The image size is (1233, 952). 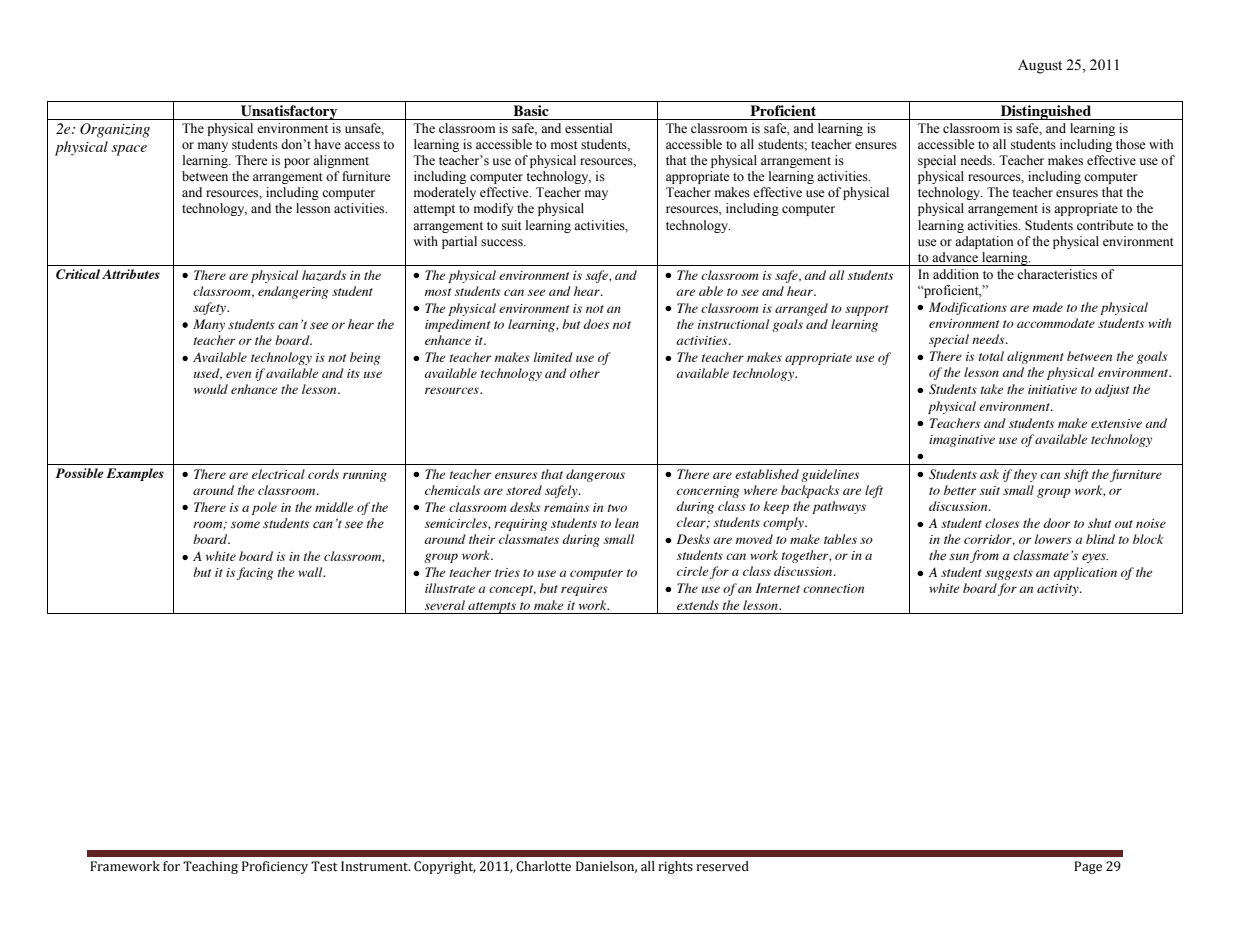 I want to click on electrical, so click(x=278, y=474).
